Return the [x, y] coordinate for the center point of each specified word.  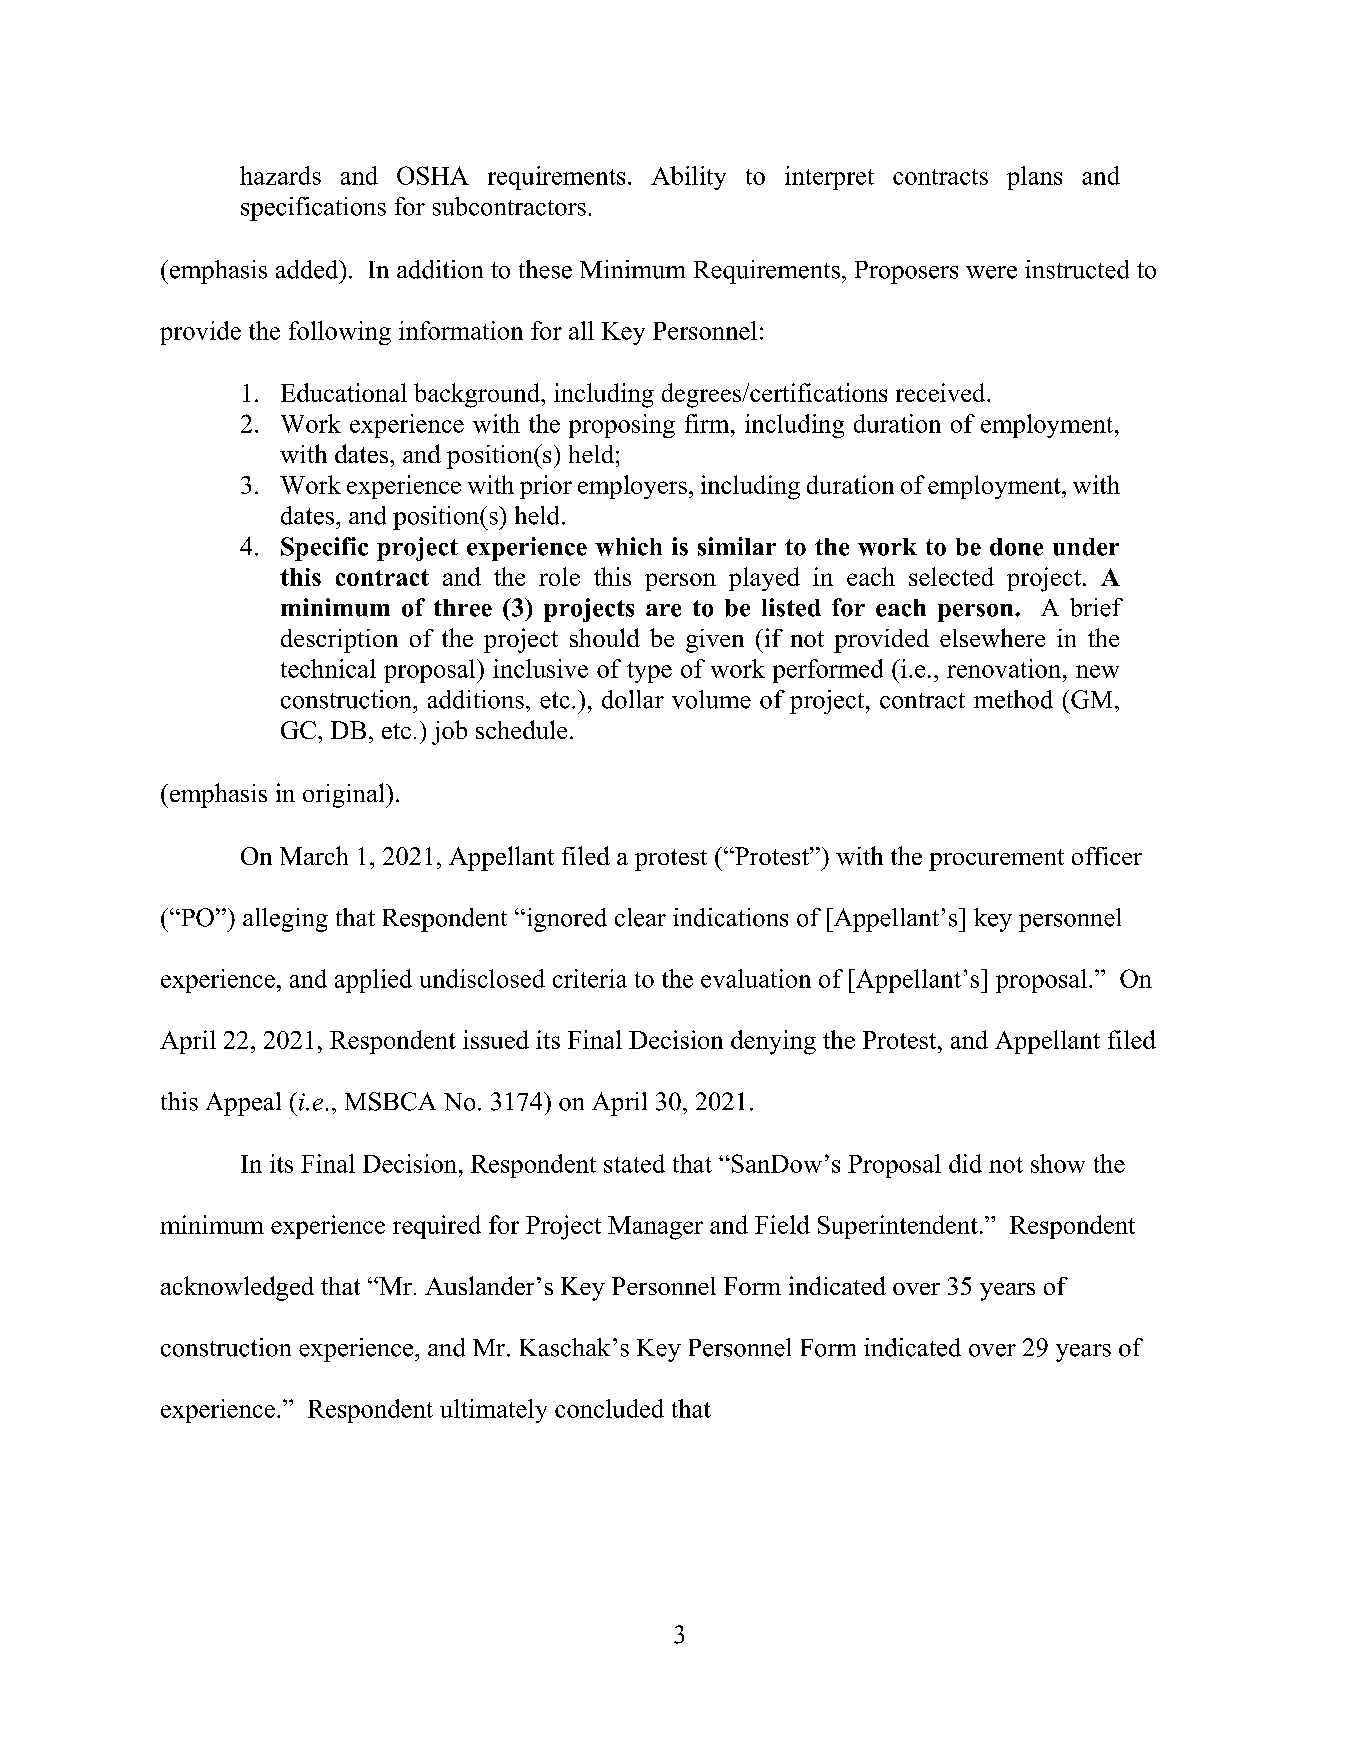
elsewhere [992, 637]
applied [373, 981]
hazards [280, 175]
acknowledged [237, 1288]
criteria [590, 978]
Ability [688, 178]
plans [1034, 178]
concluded [609, 1408]
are [663, 610]
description [339, 641]
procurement [996, 860]
